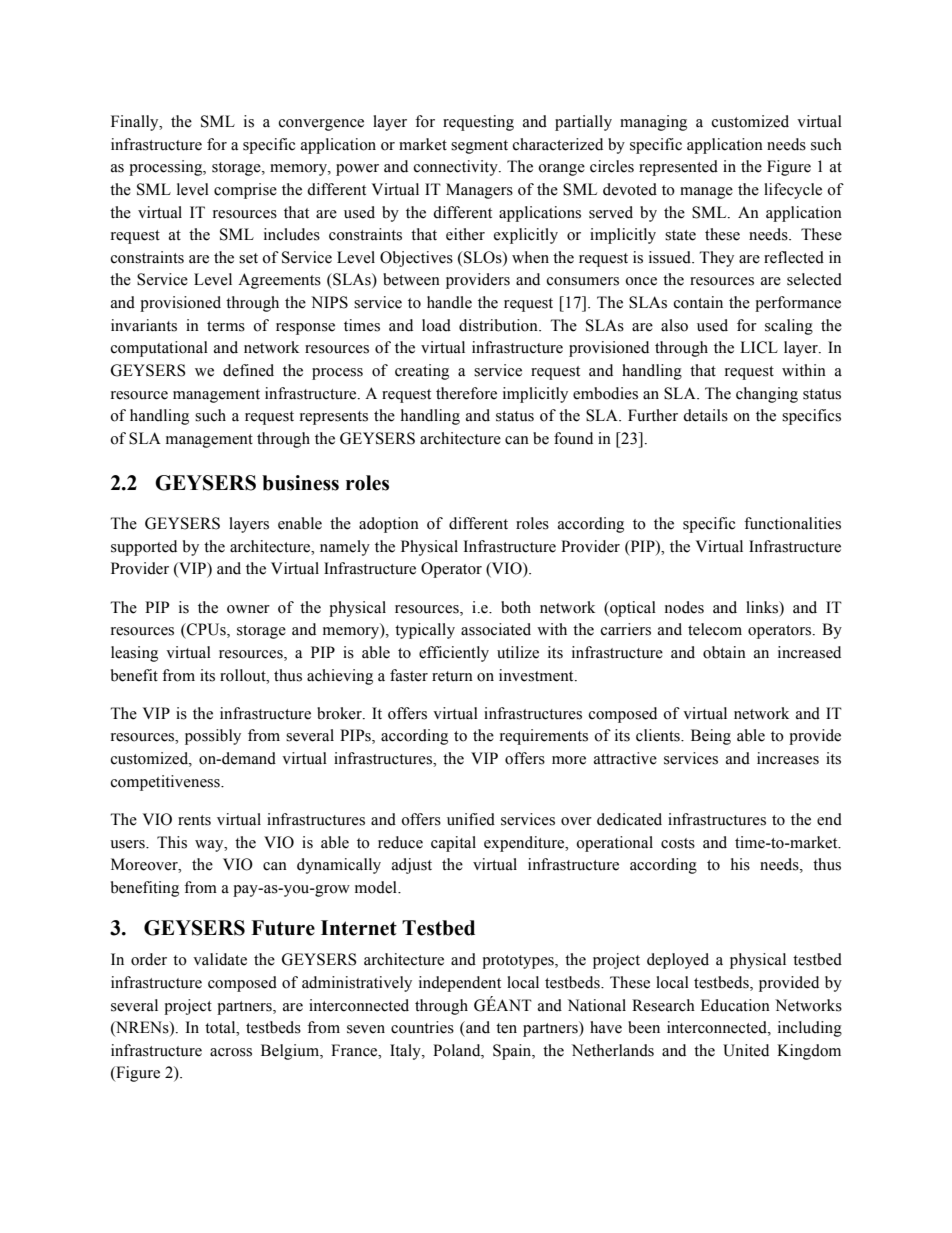  I want to click on segment, so click(479, 147).
